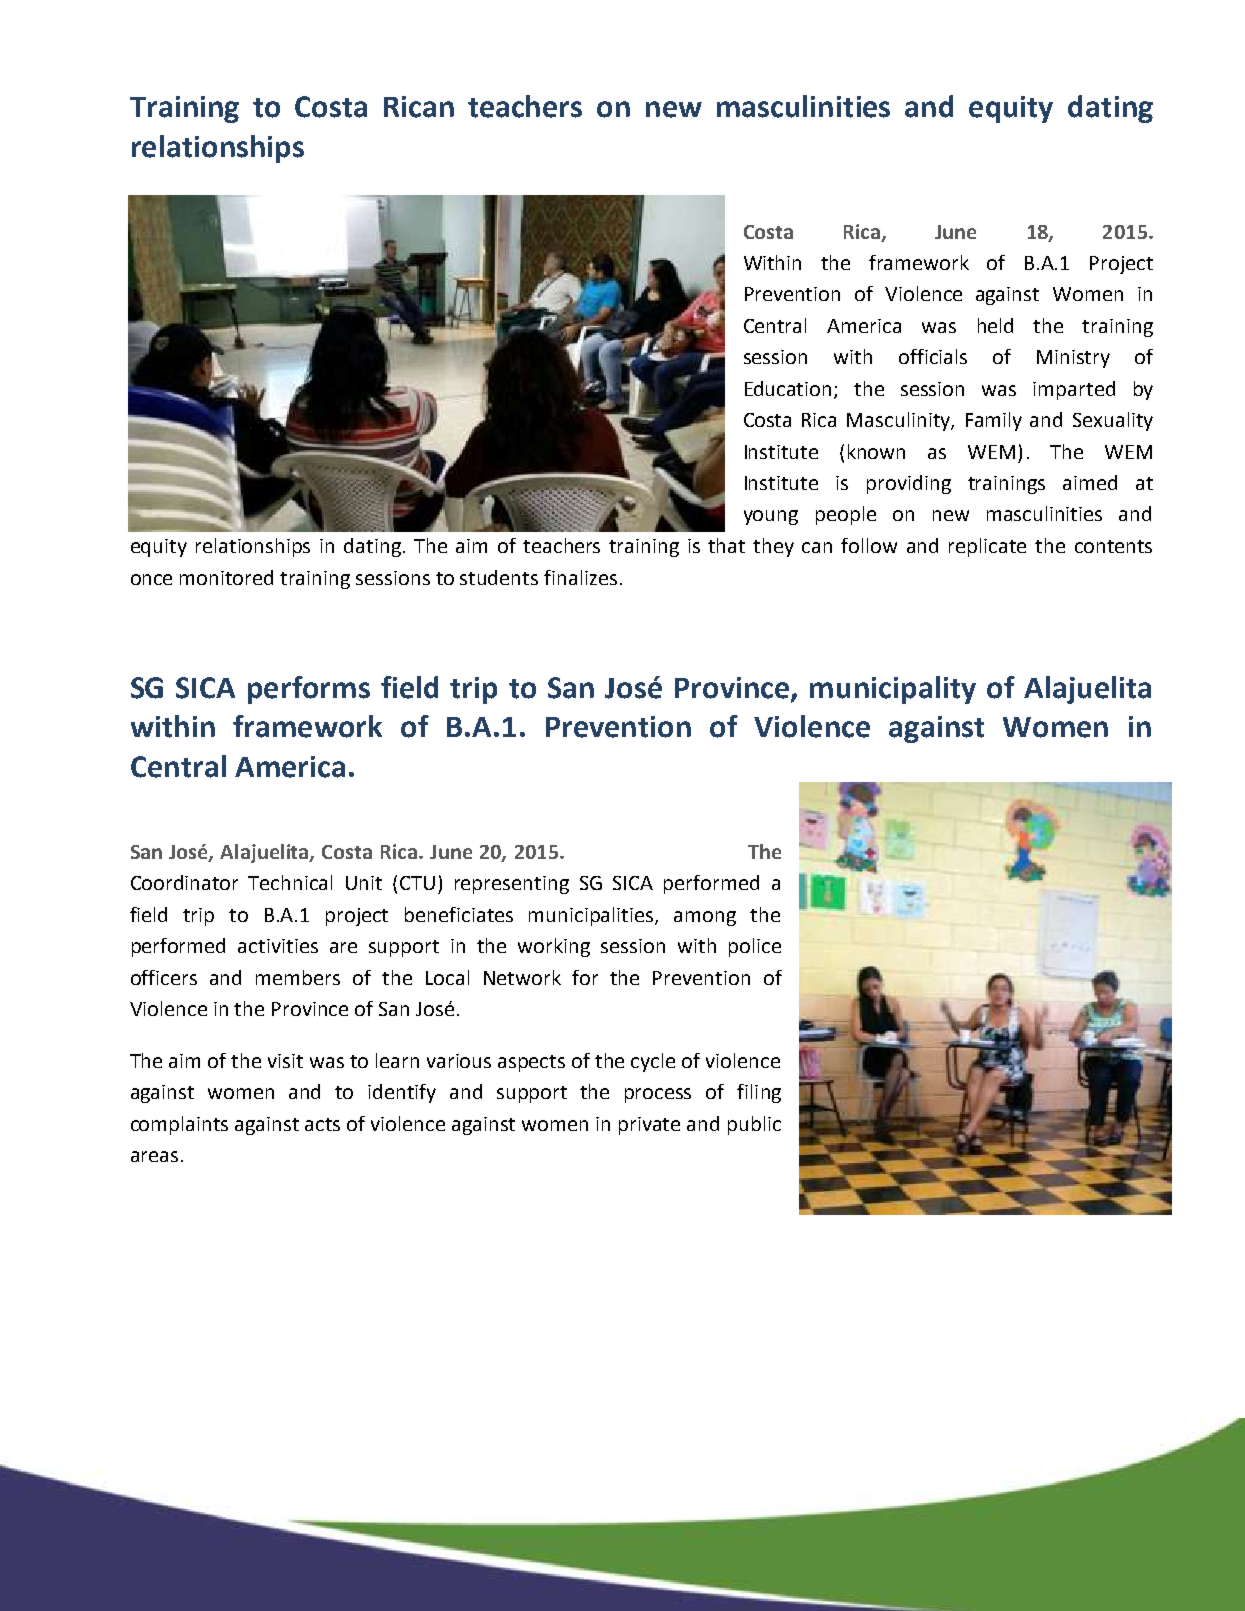 The height and width of the image is (1611, 1245). What do you see at coordinates (322, 1124) in the image?
I see `acts` at bounding box center [322, 1124].
